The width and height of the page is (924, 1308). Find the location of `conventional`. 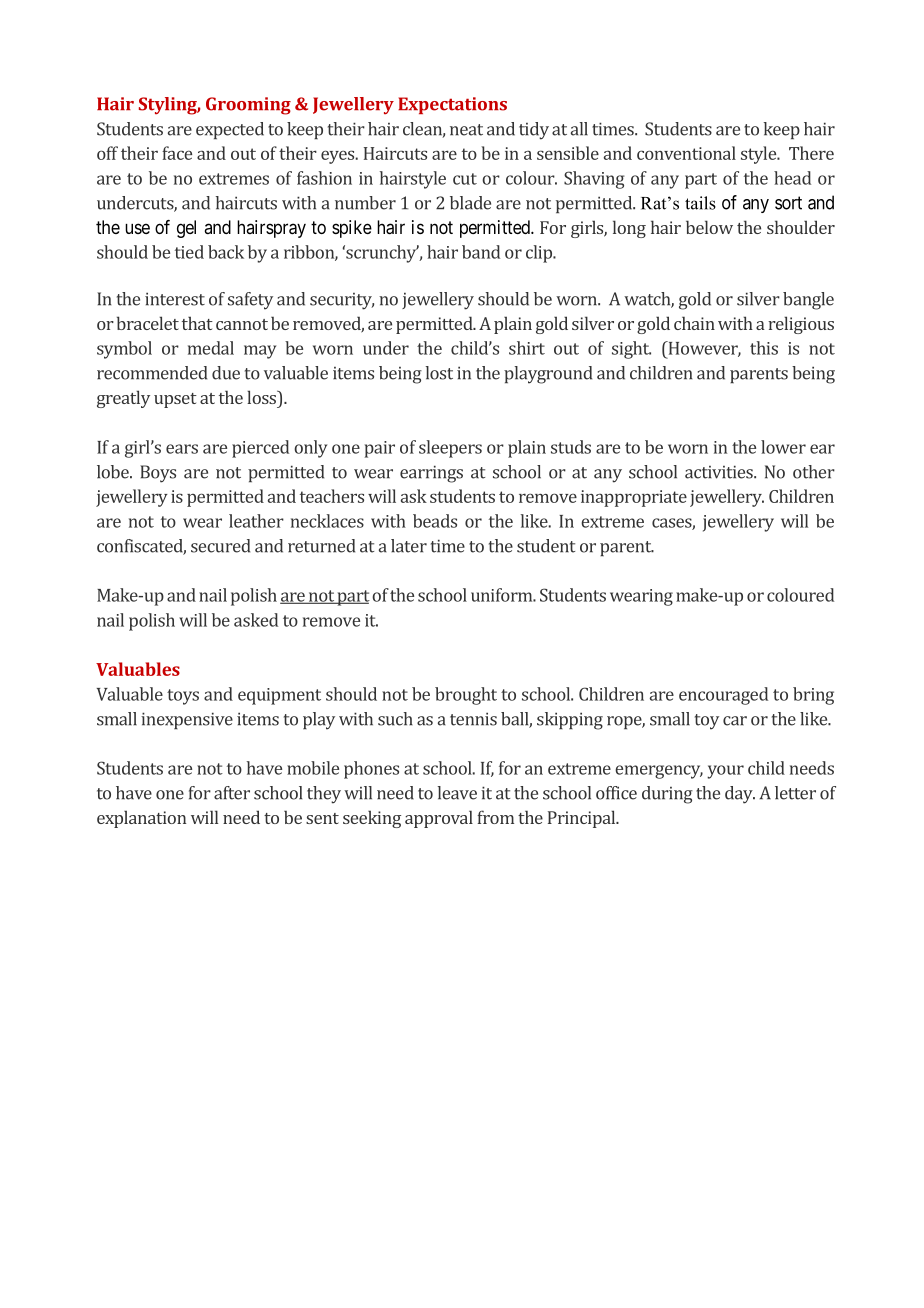

conventional is located at coordinates (686, 153).
